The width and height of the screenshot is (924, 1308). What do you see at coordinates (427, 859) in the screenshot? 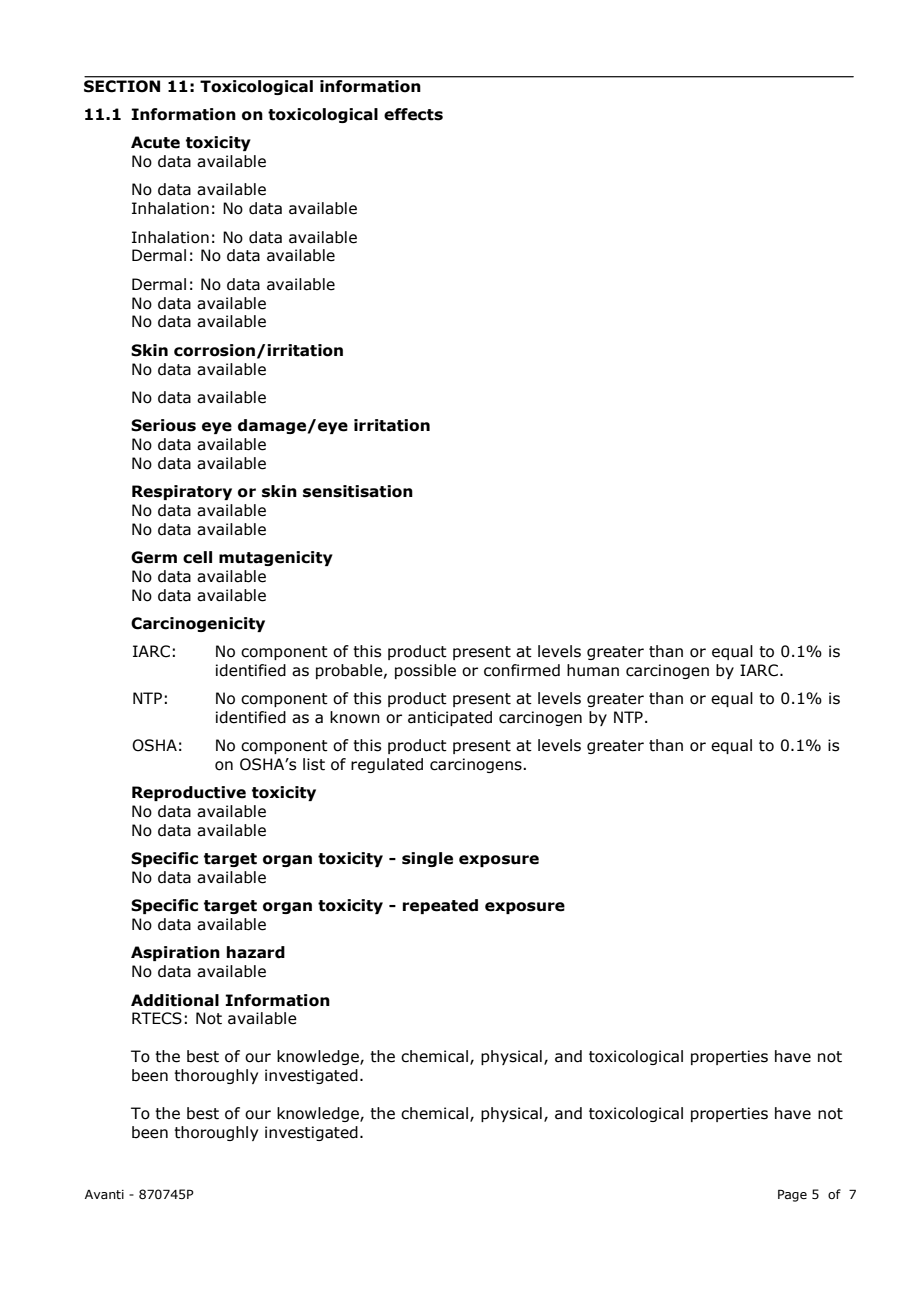
I see `single` at bounding box center [427, 859].
